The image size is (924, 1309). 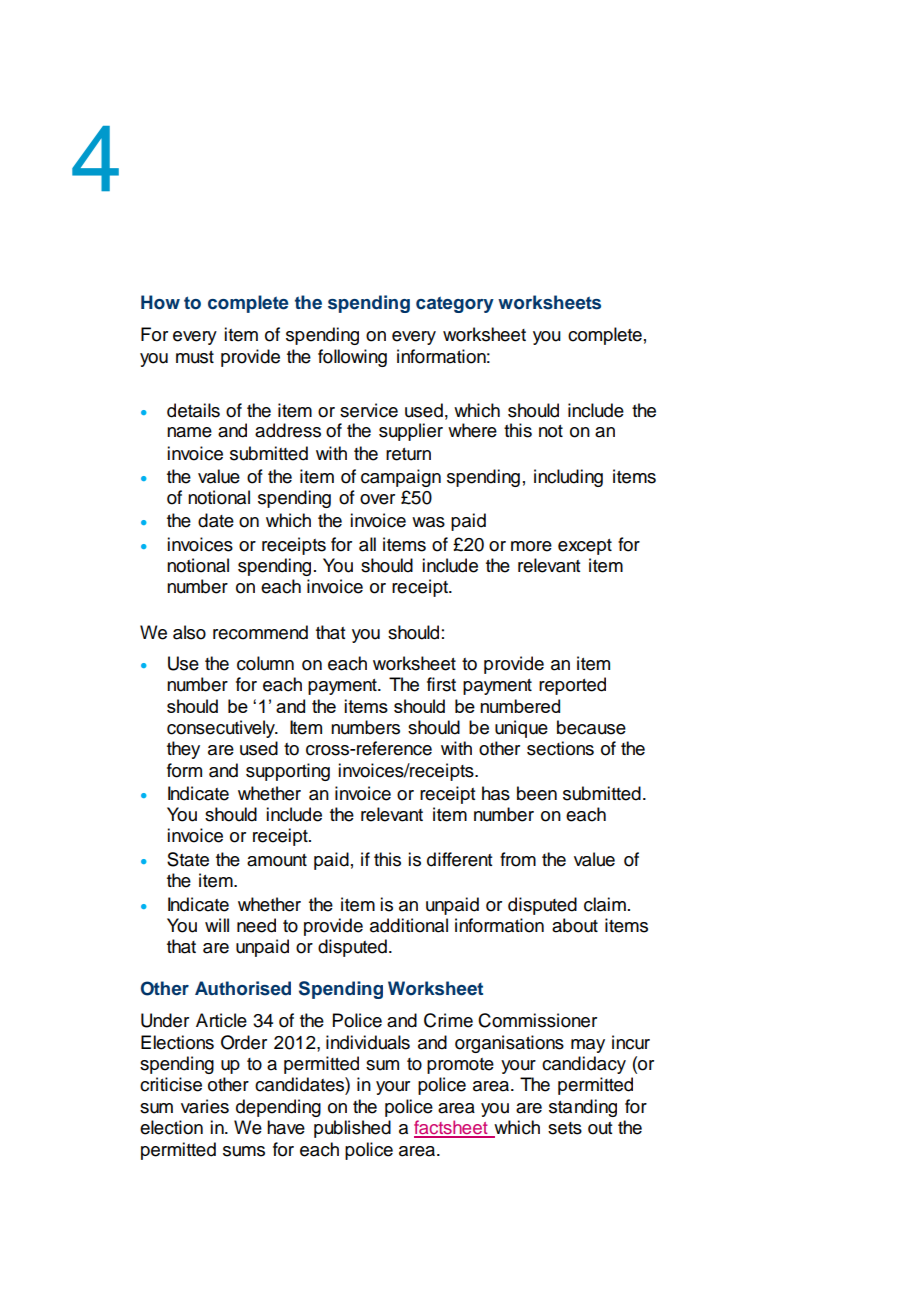 I want to click on published, so click(x=352, y=1129).
